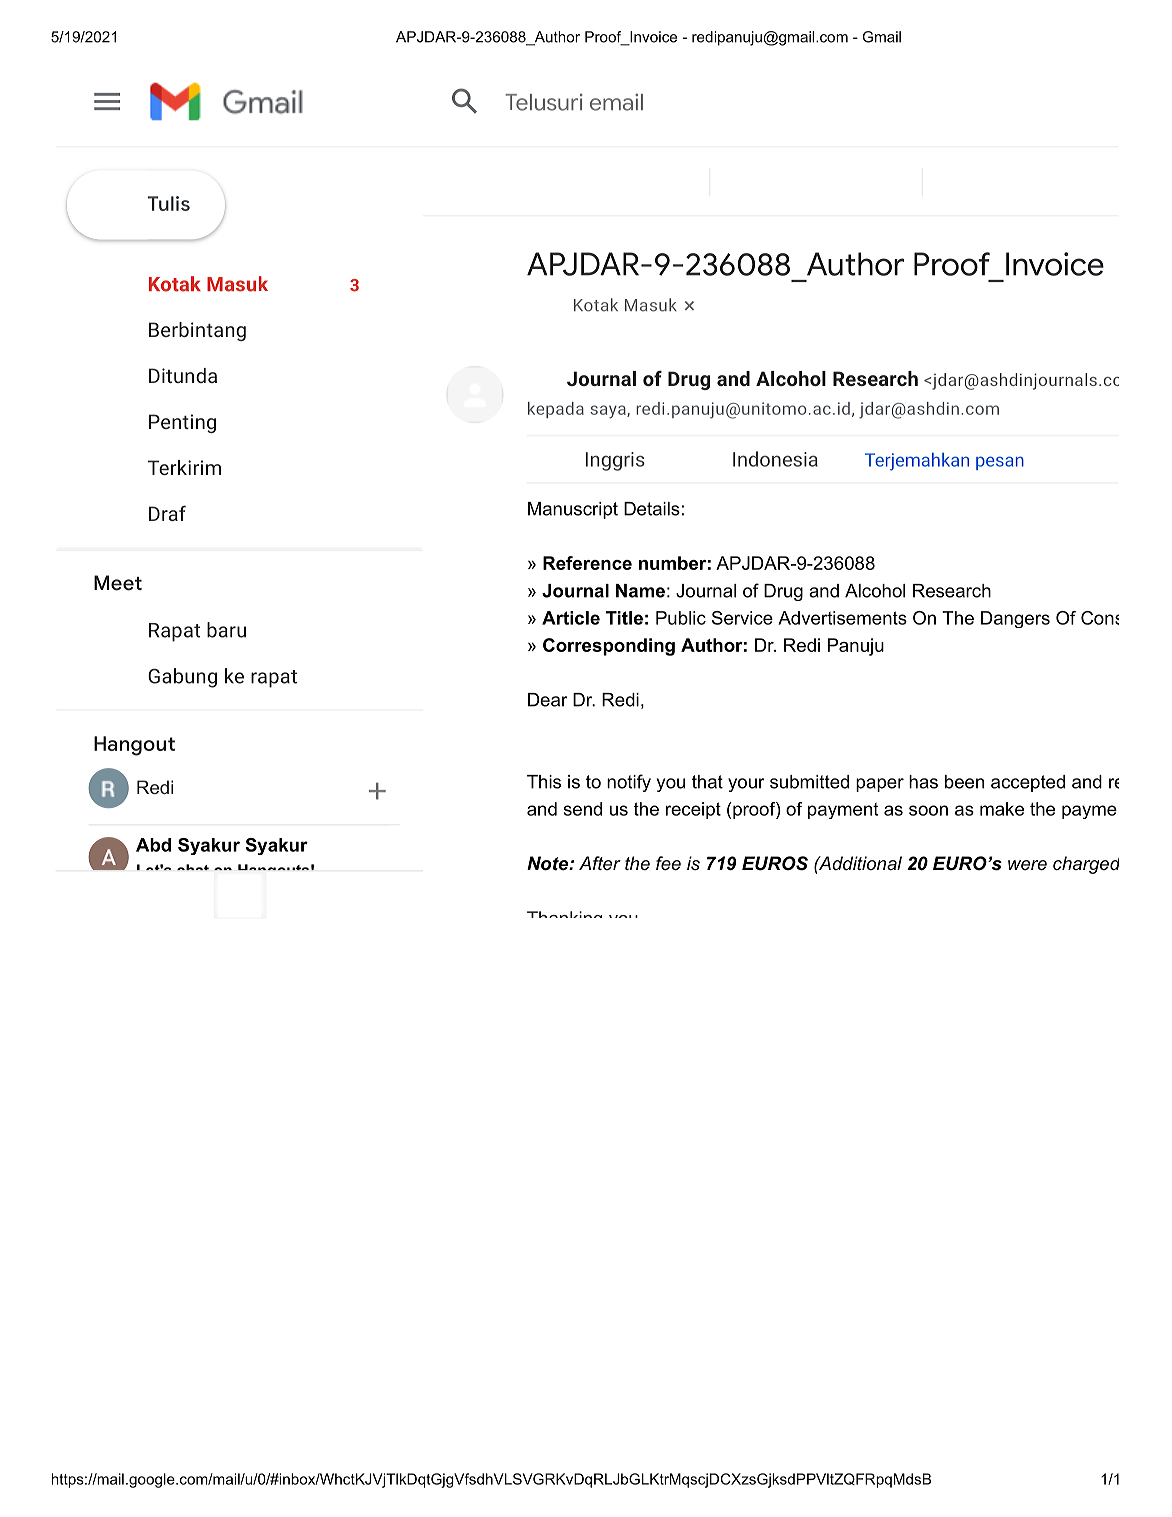 Image resolution: width=1172 pixels, height=1517 pixels. I want to click on Terjemahkan, so click(917, 462).
